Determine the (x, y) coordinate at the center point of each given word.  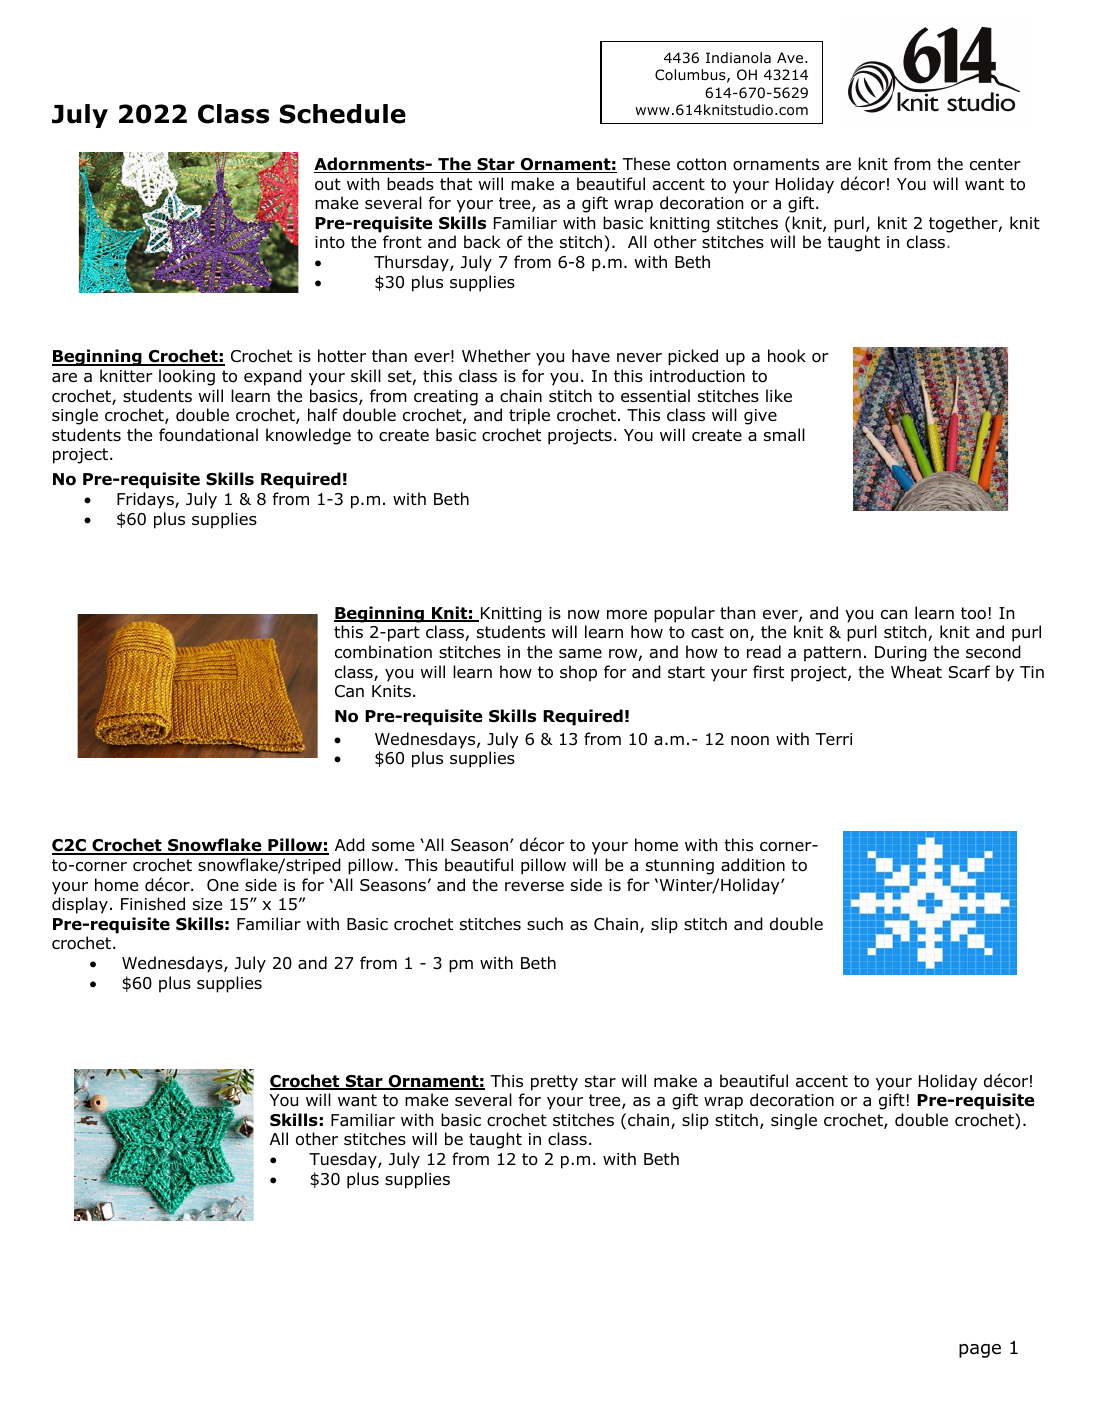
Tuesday (344, 1160)
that (456, 184)
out (328, 184)
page (980, 1351)
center (995, 164)
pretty (554, 1083)
